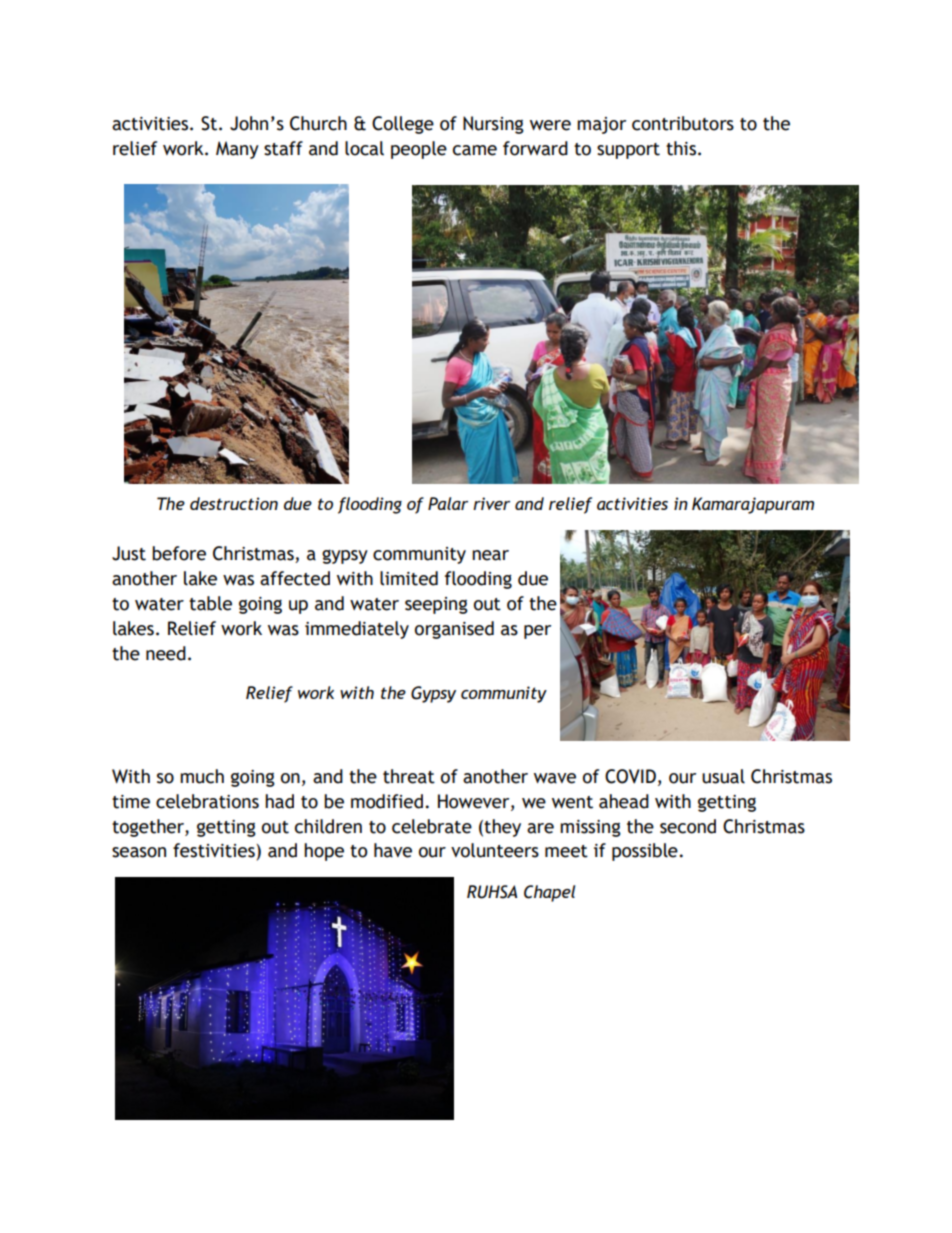 This screenshot has width=952, height=1233. What do you see at coordinates (436, 605) in the screenshot?
I see `seeping` at bounding box center [436, 605].
